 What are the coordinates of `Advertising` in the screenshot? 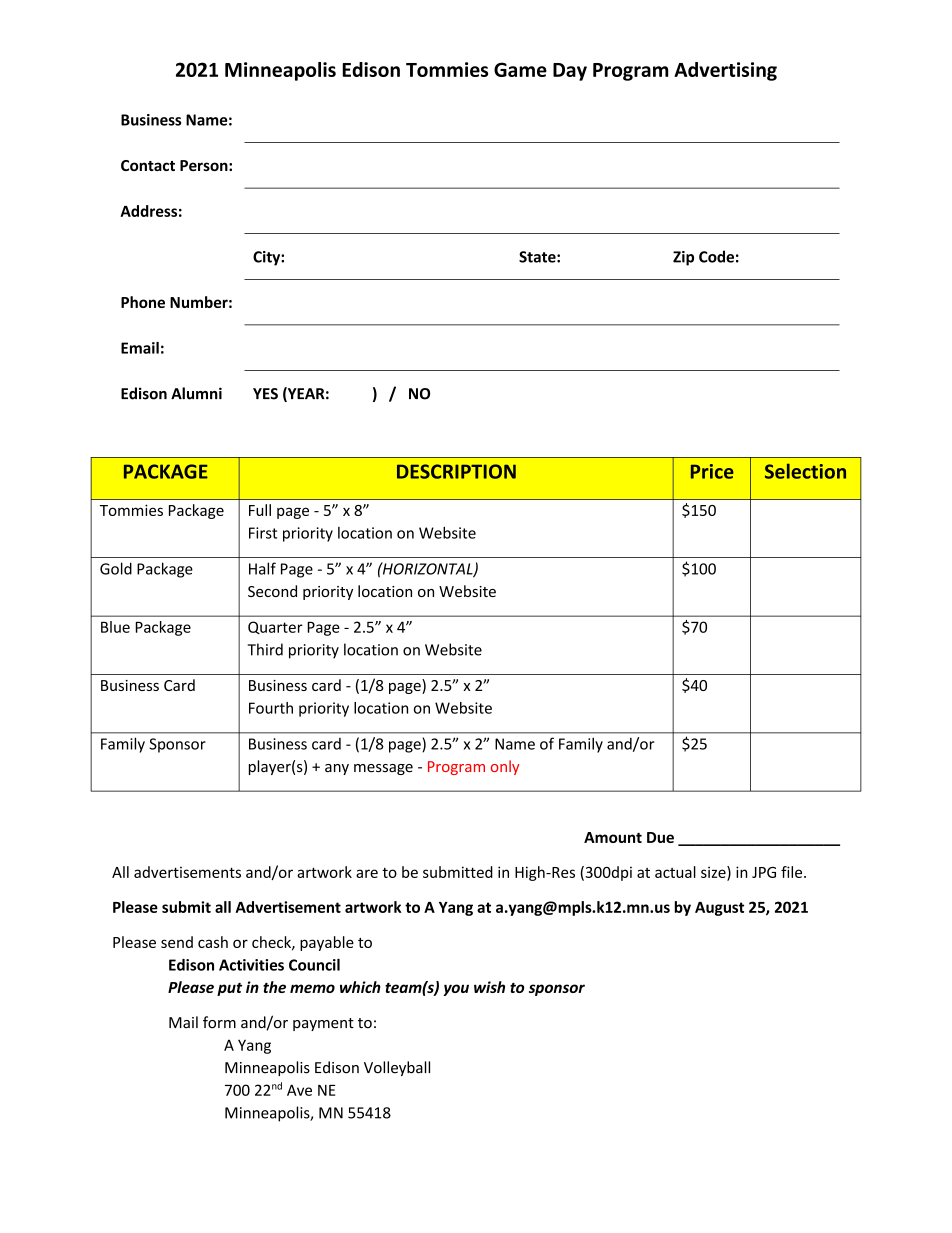 It's located at (725, 71).
